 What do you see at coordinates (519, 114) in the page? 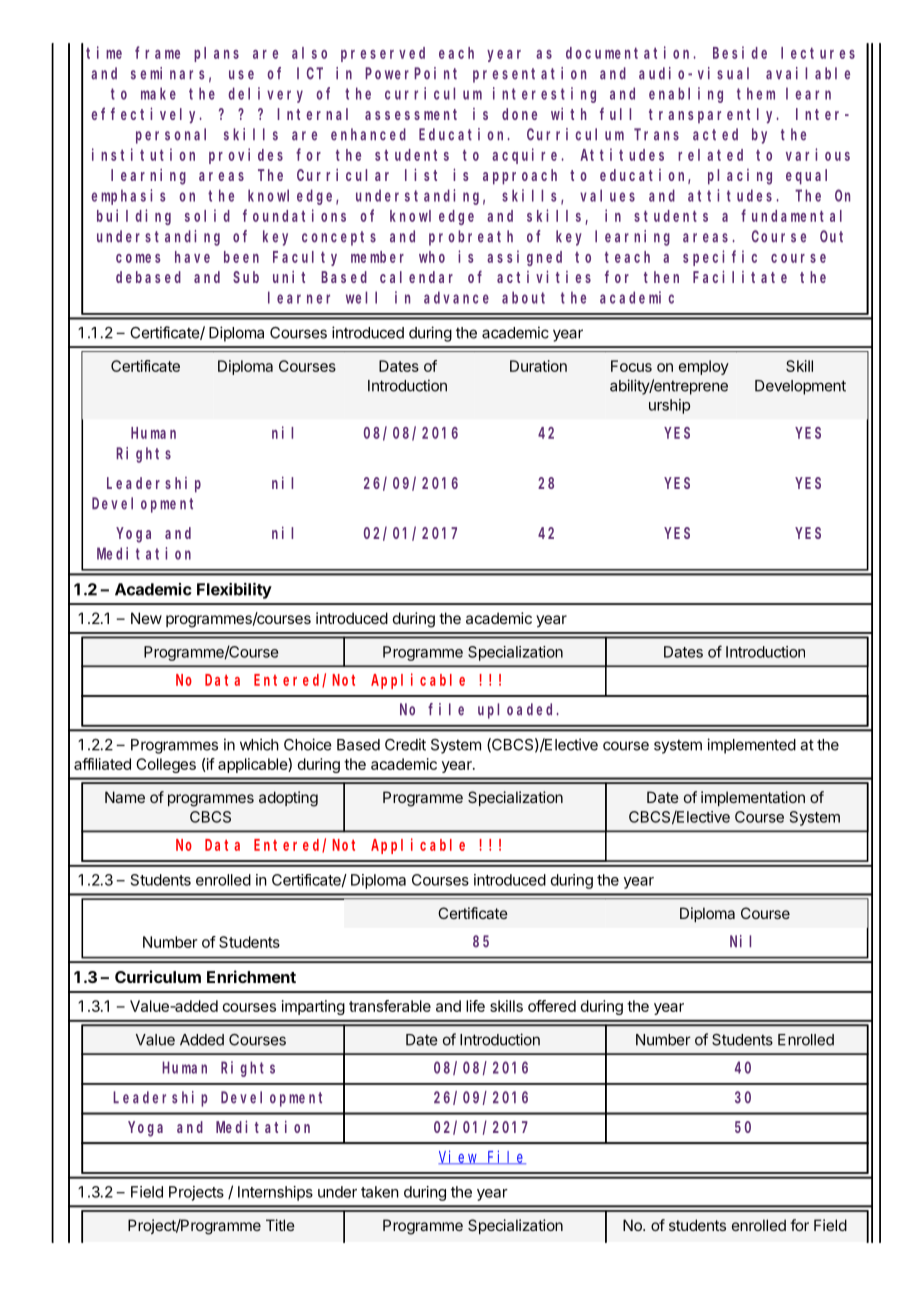
I see `done` at bounding box center [519, 114].
